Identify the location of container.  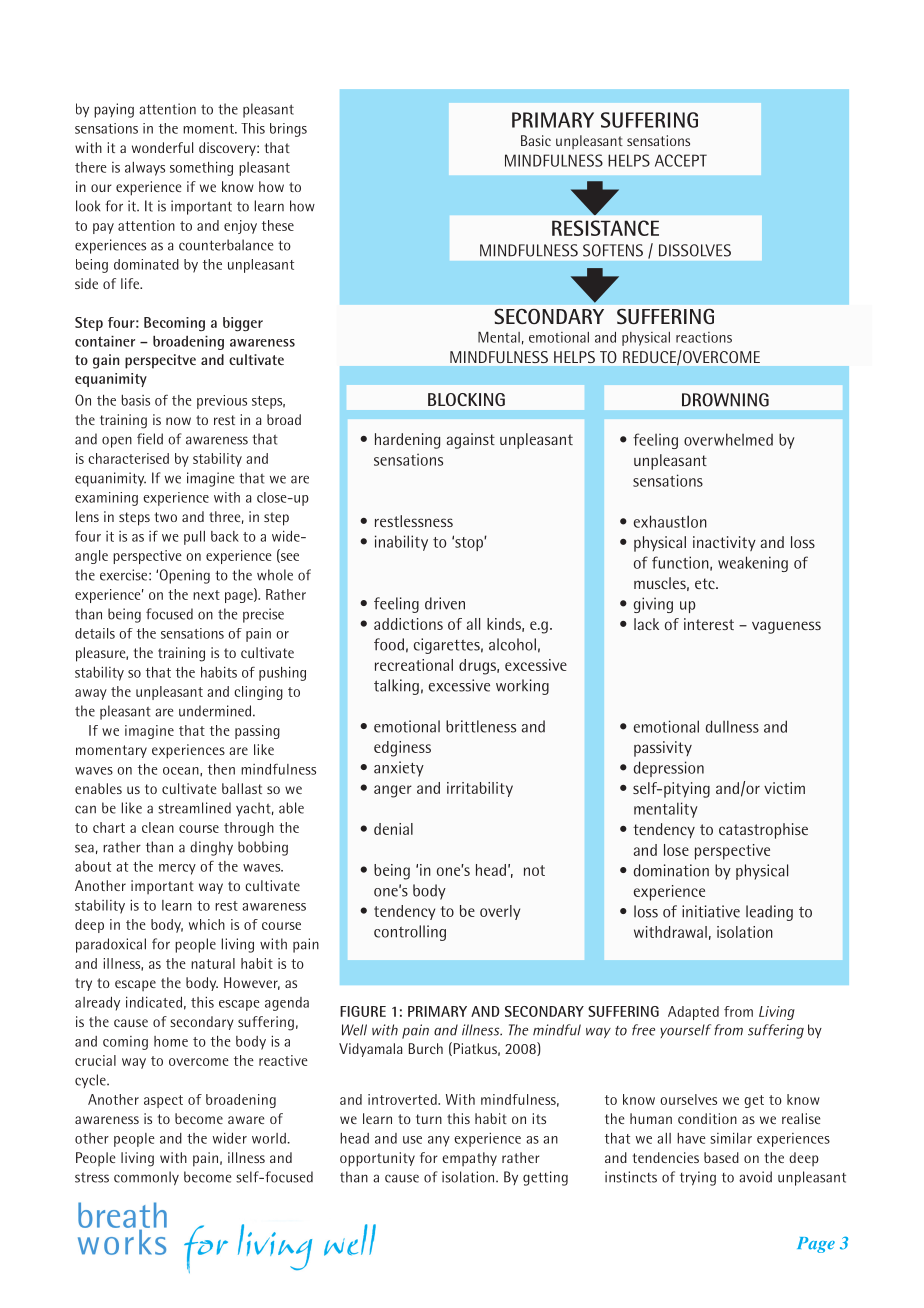
(105, 341).
